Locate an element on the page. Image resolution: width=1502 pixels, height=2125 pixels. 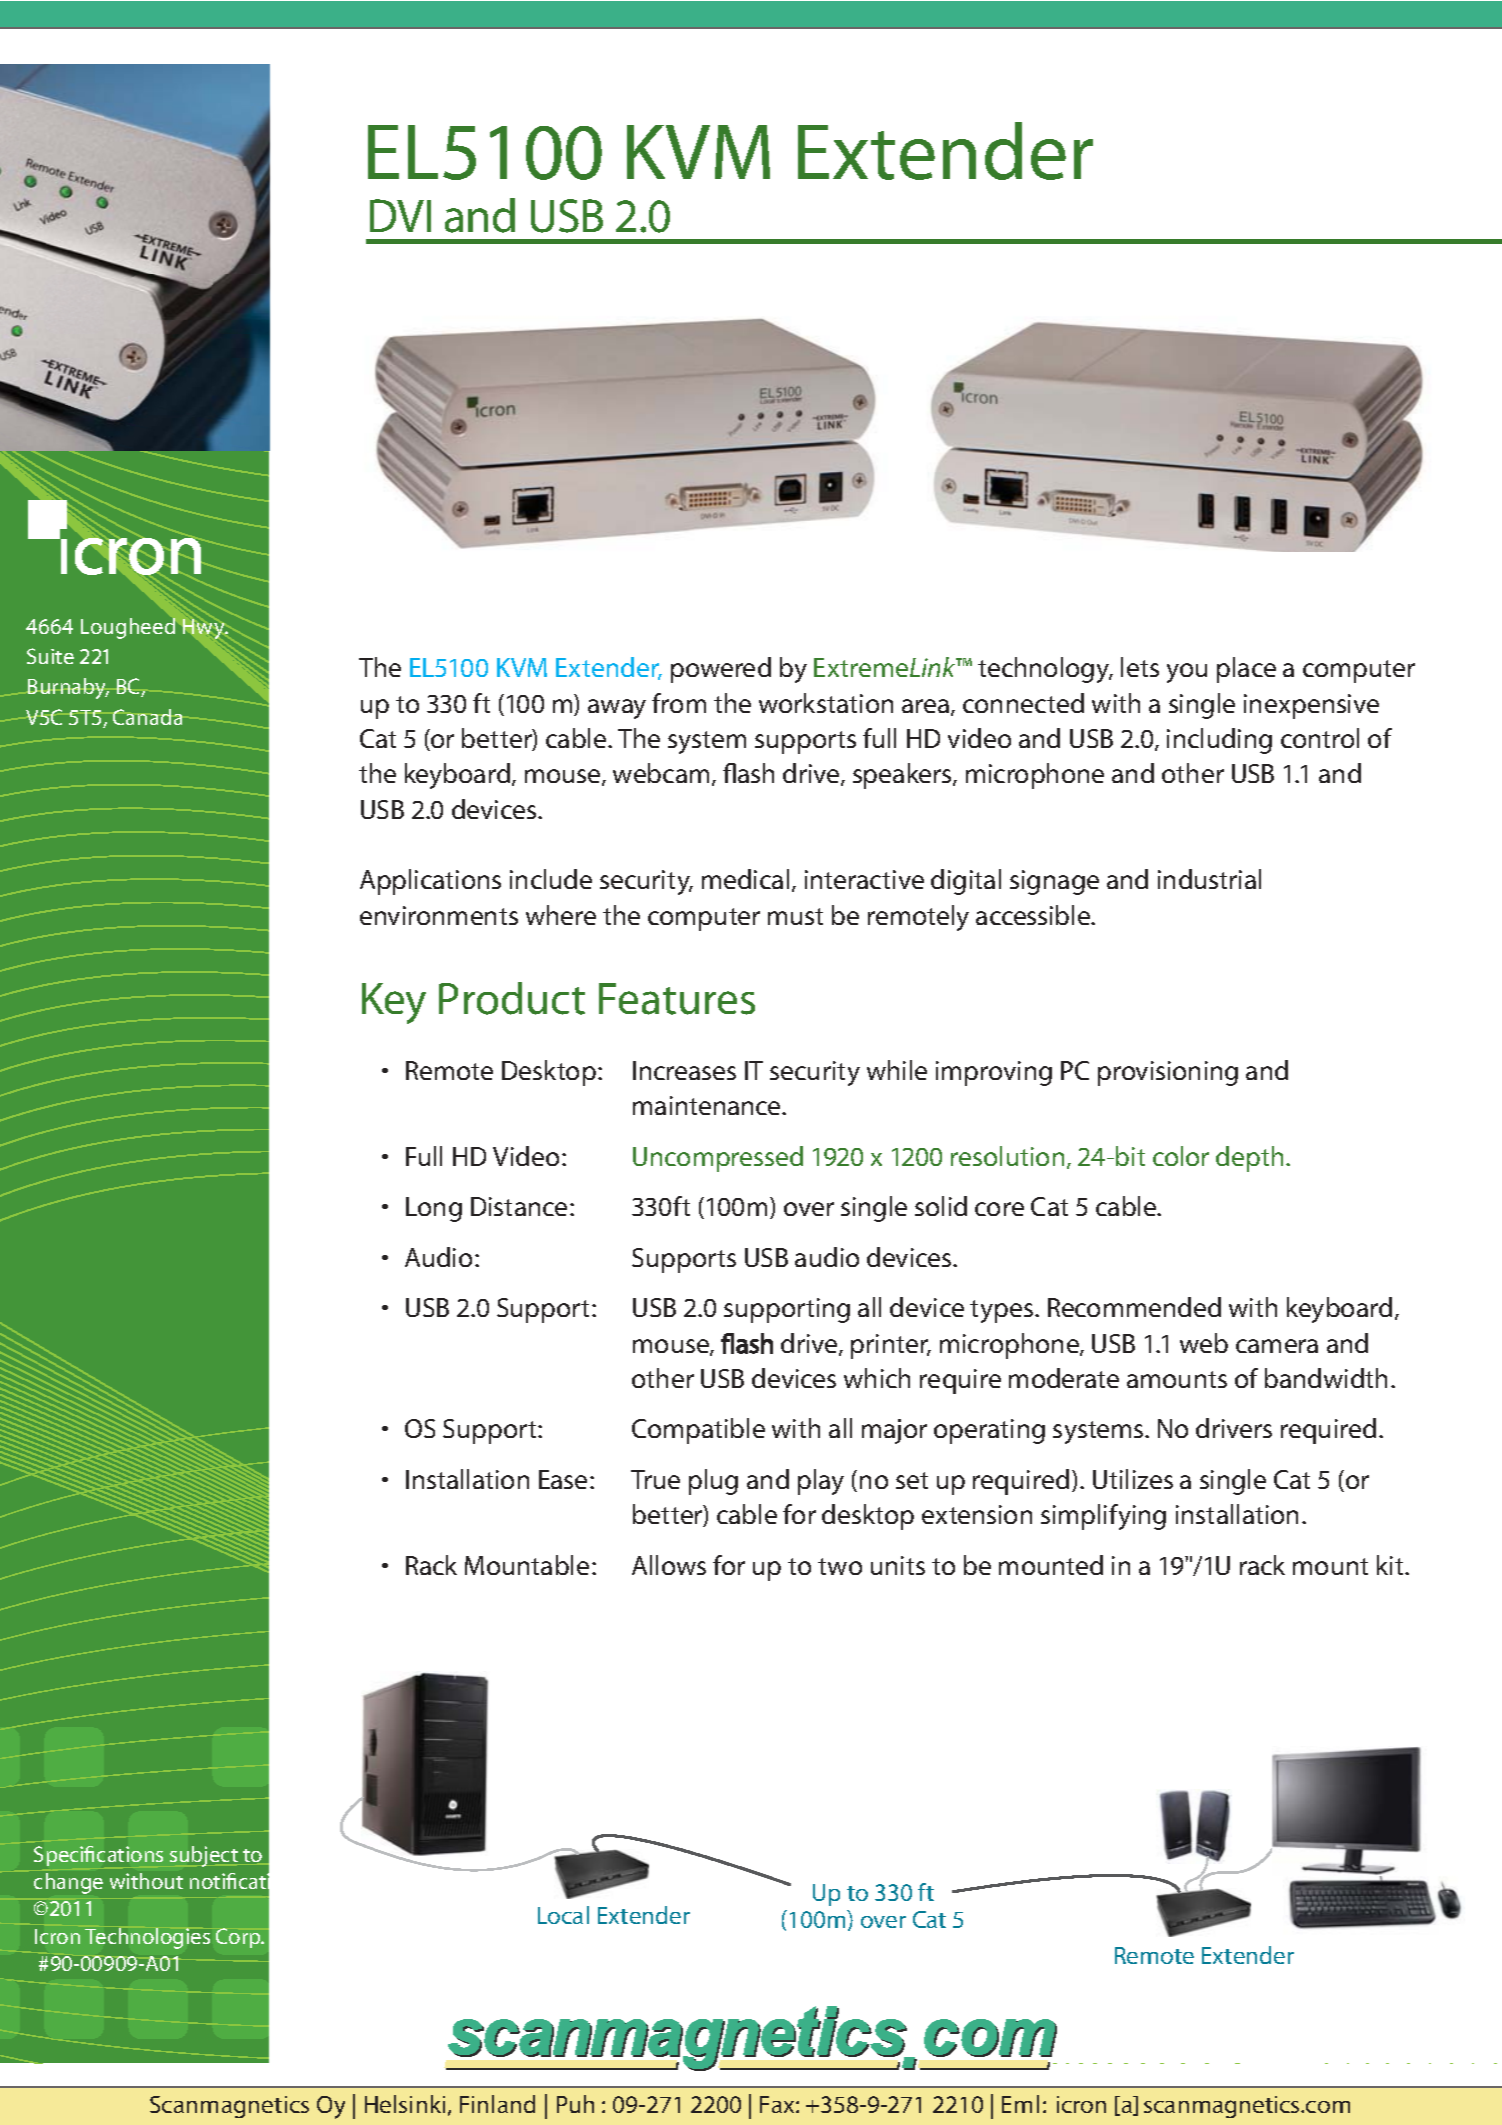
plug is located at coordinates (713, 1482).
